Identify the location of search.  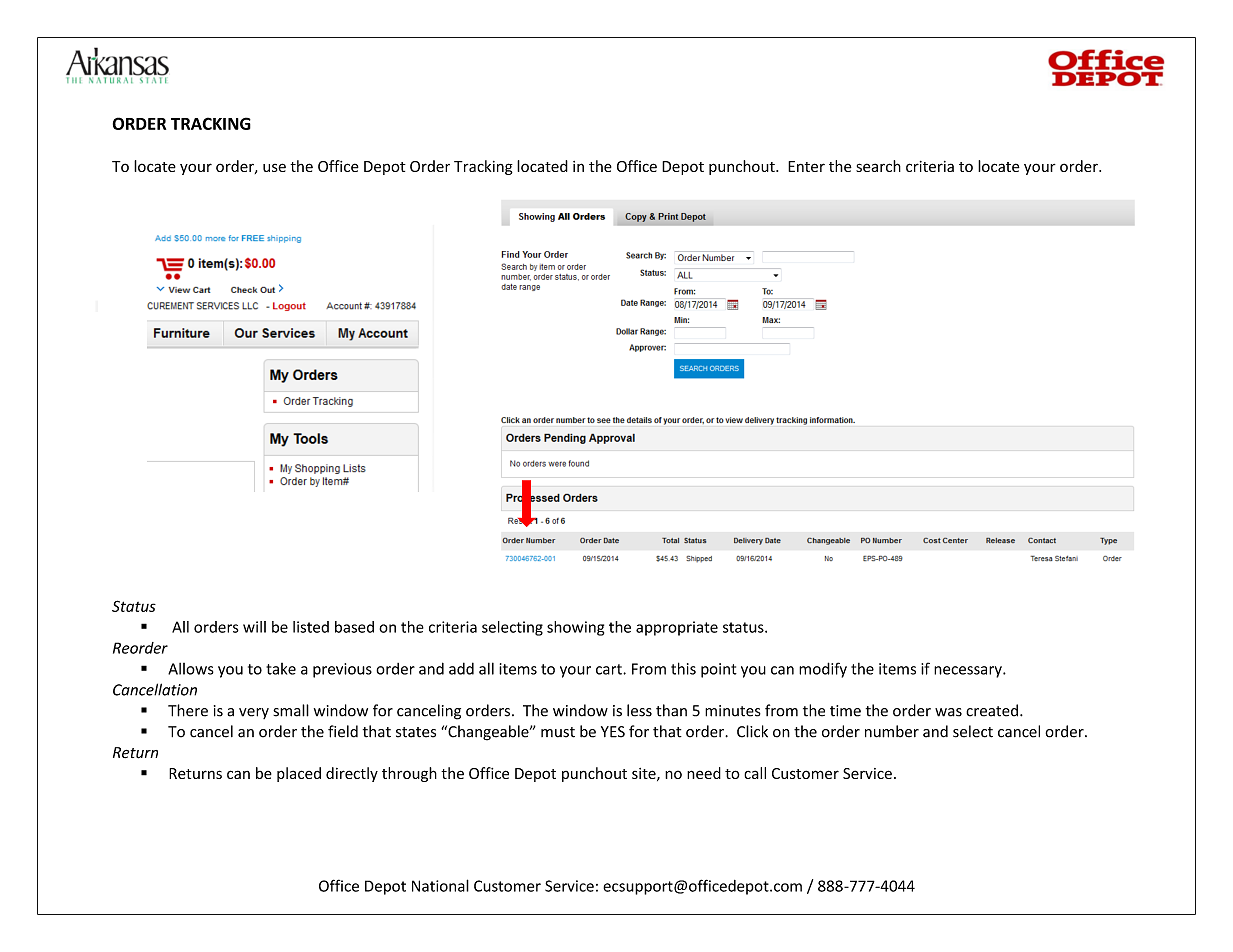
(878, 166).
